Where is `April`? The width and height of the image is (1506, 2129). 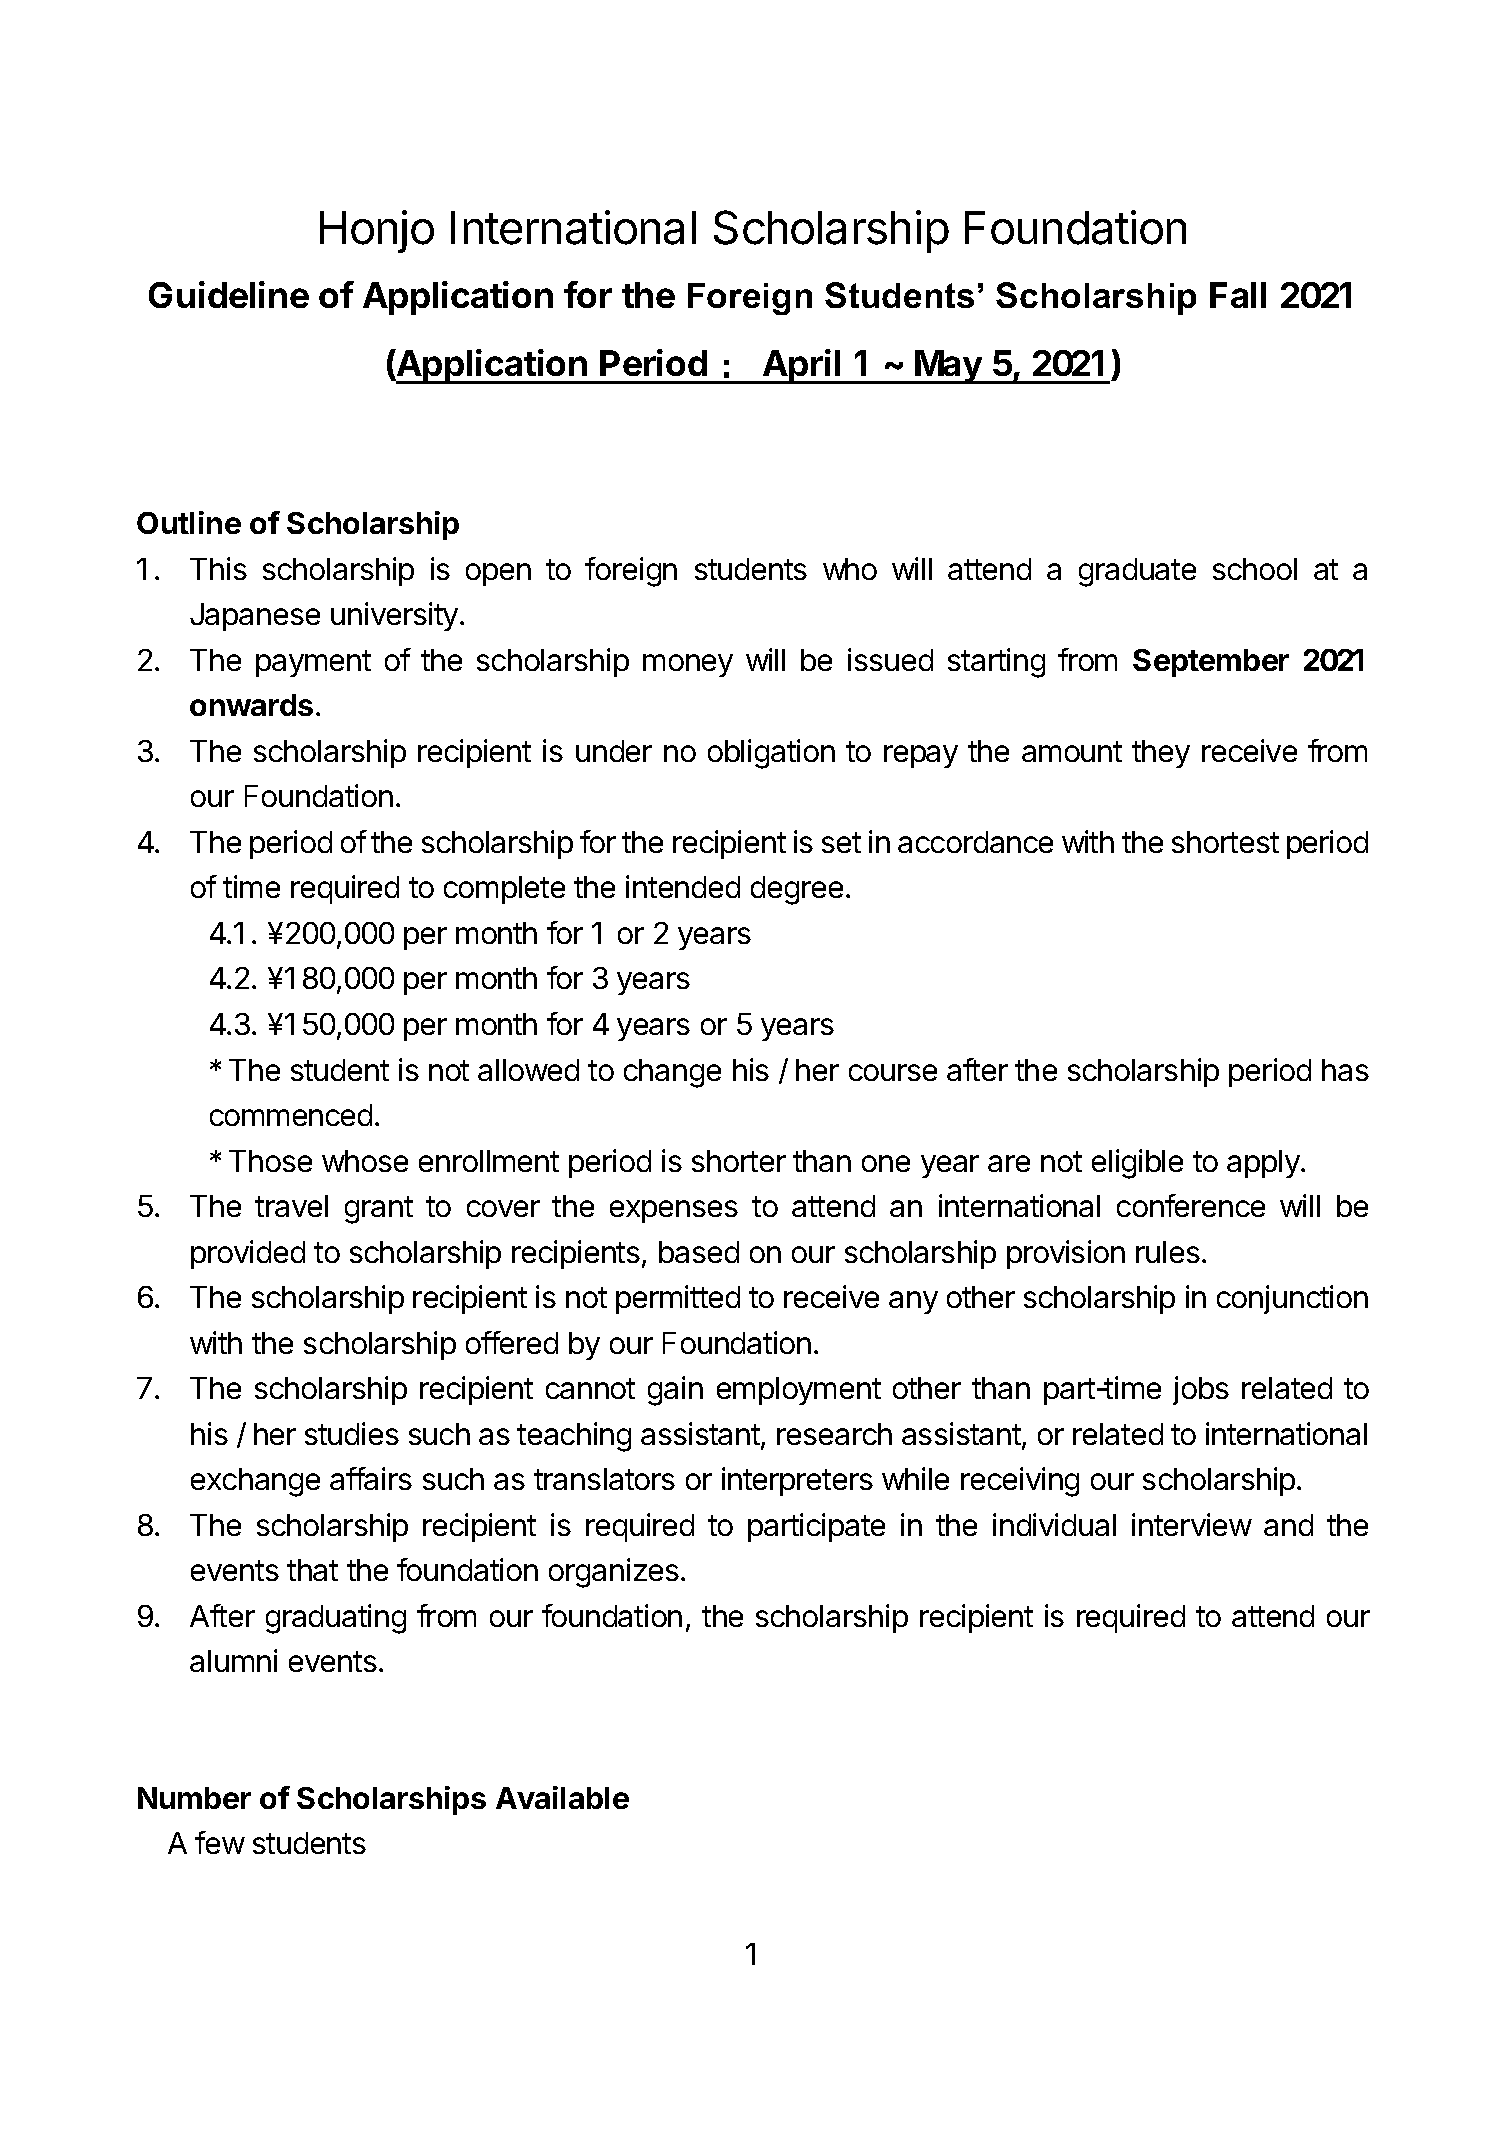 April is located at coordinates (802, 366).
